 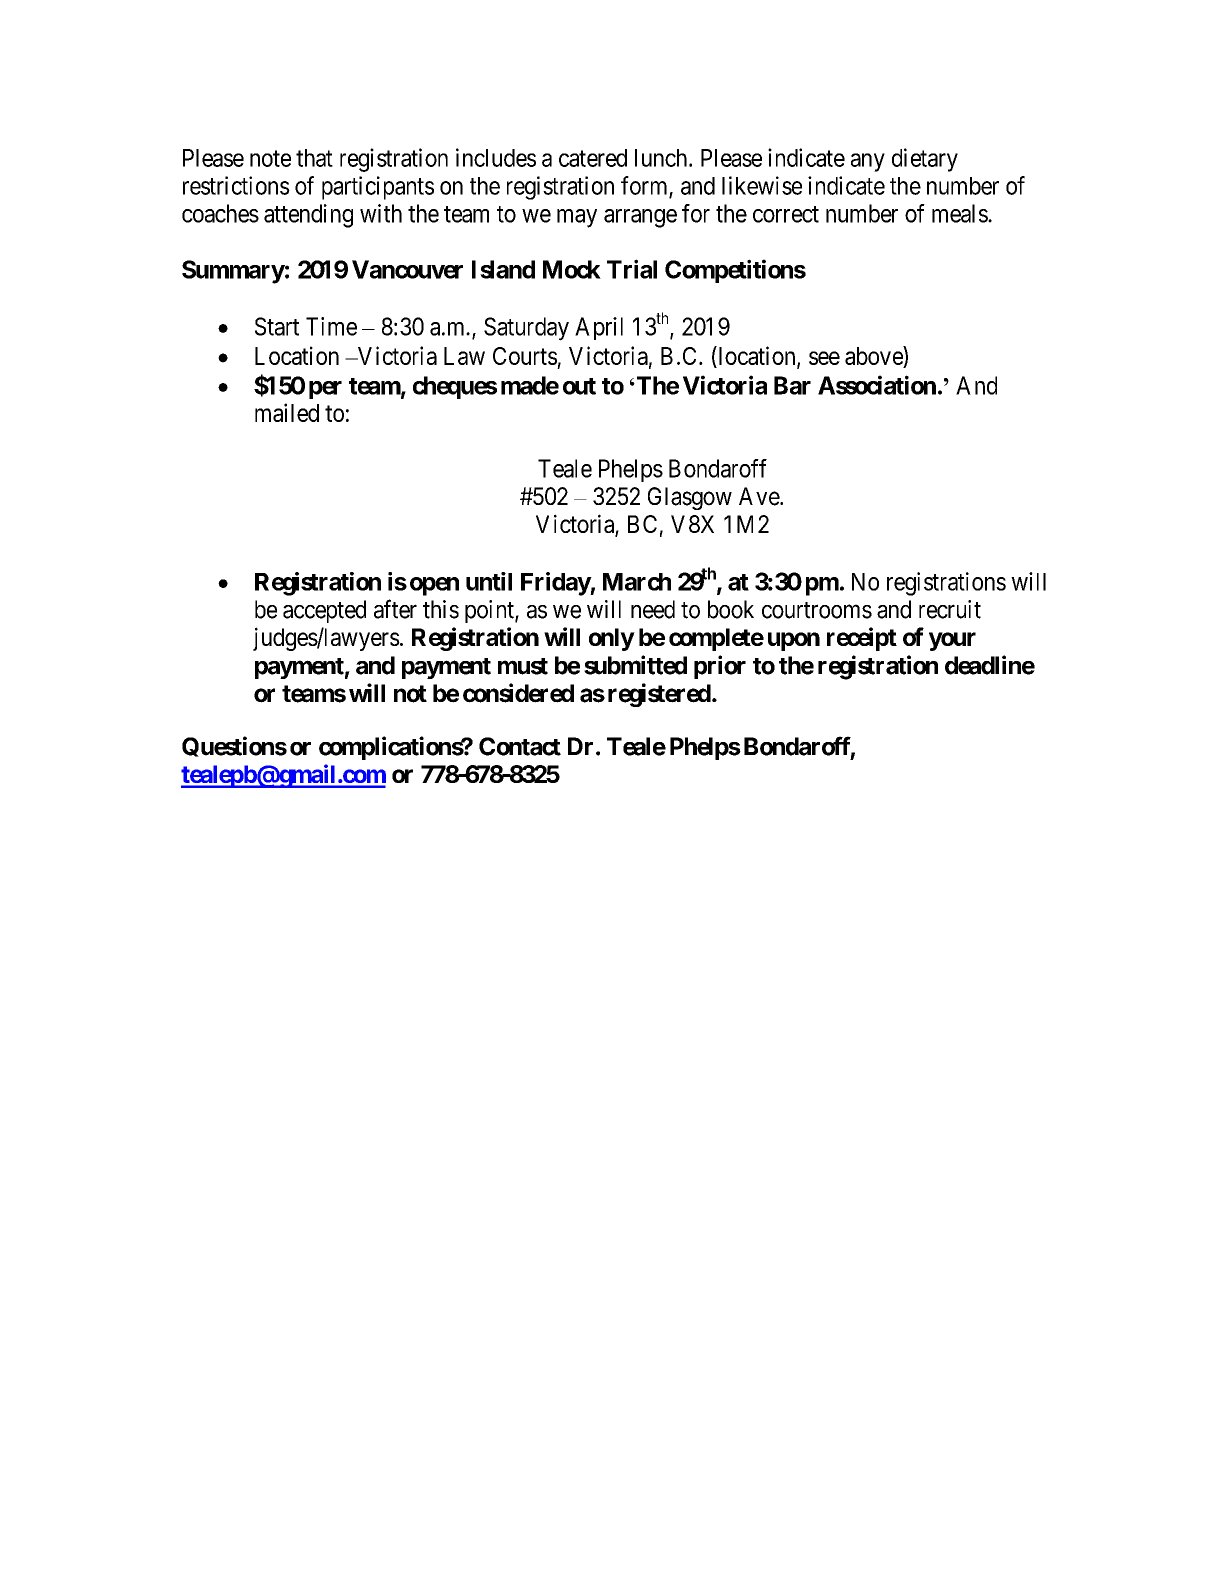 What do you see at coordinates (434, 586) in the document?
I see `open` at bounding box center [434, 586].
